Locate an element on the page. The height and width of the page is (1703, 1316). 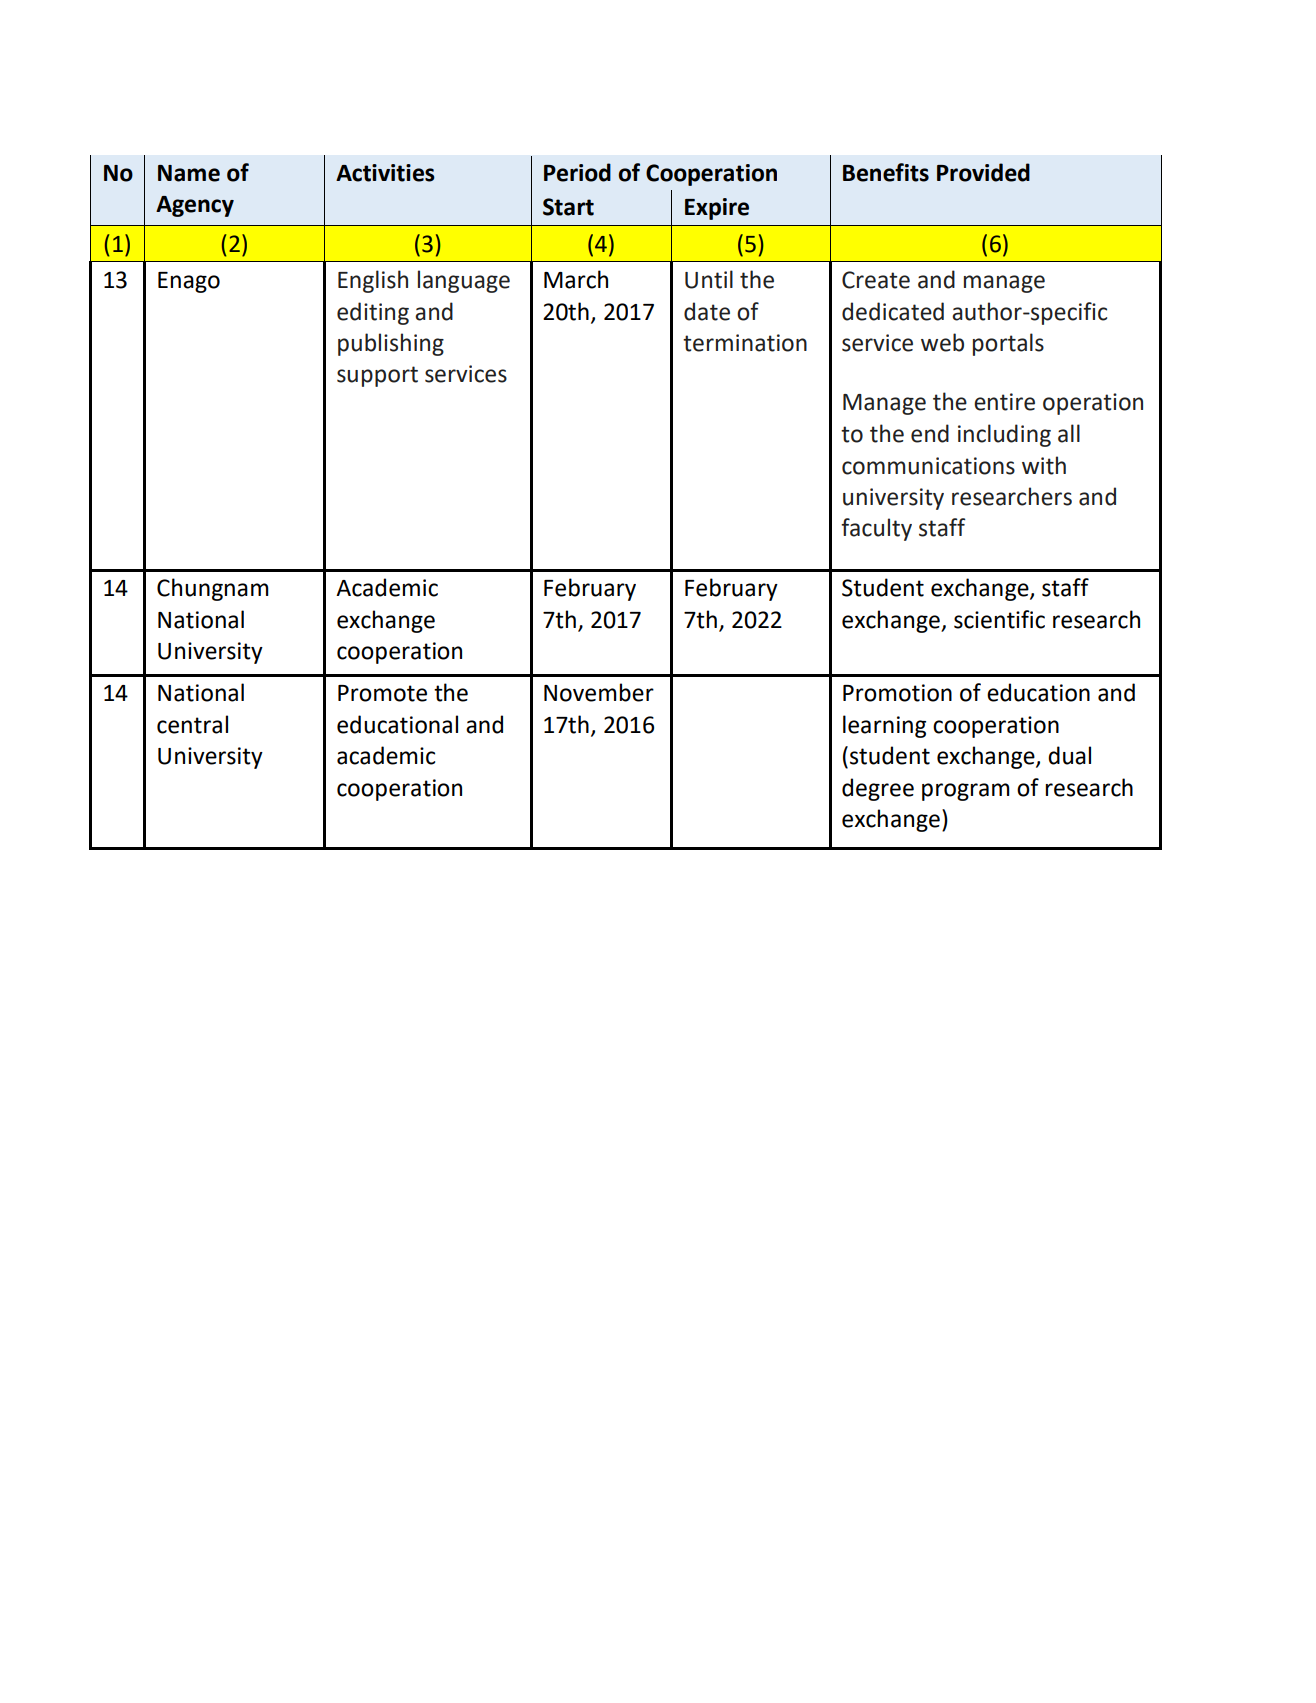
support is located at coordinates (377, 376).
